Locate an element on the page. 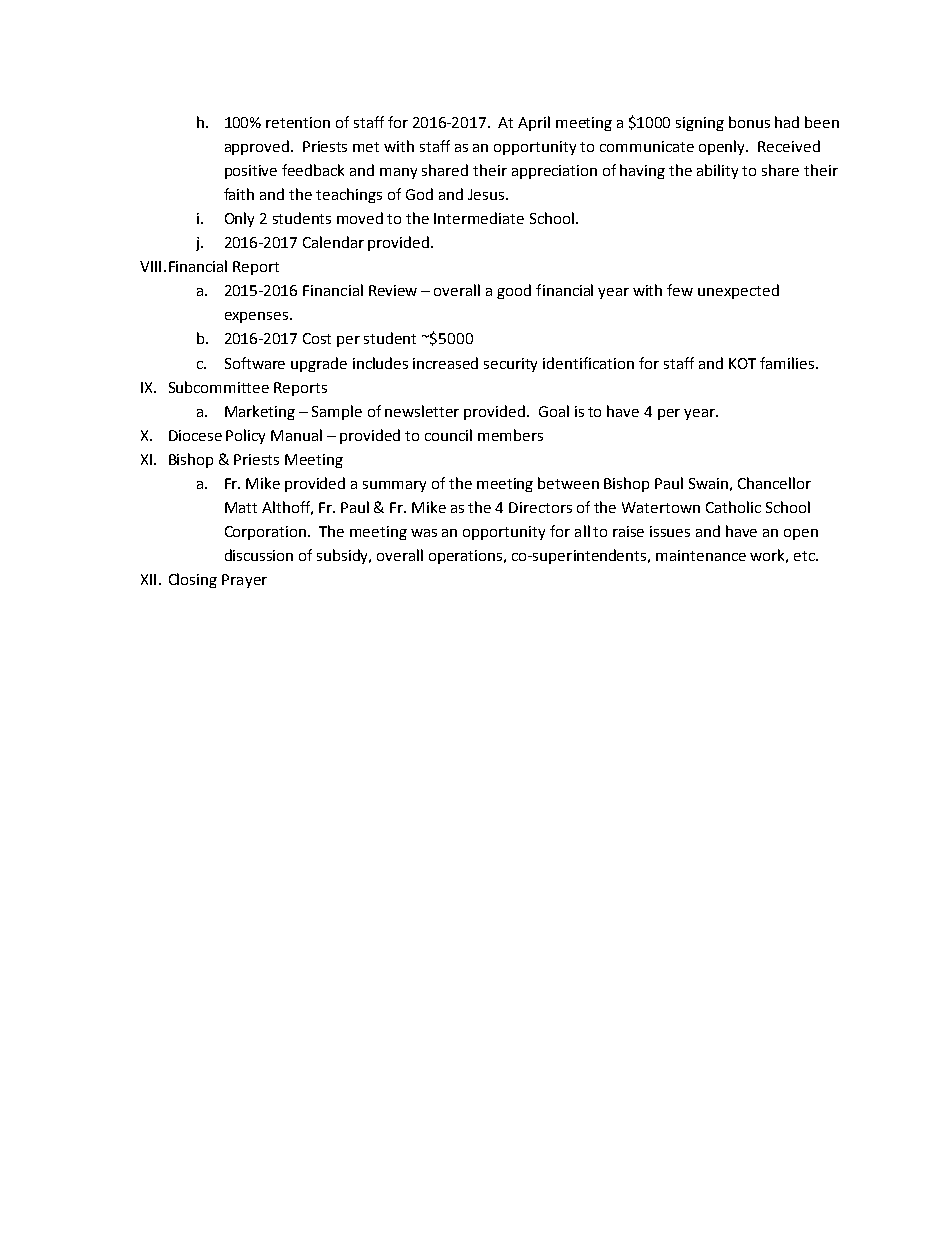 The image size is (952, 1233). bonus is located at coordinates (749, 122).
